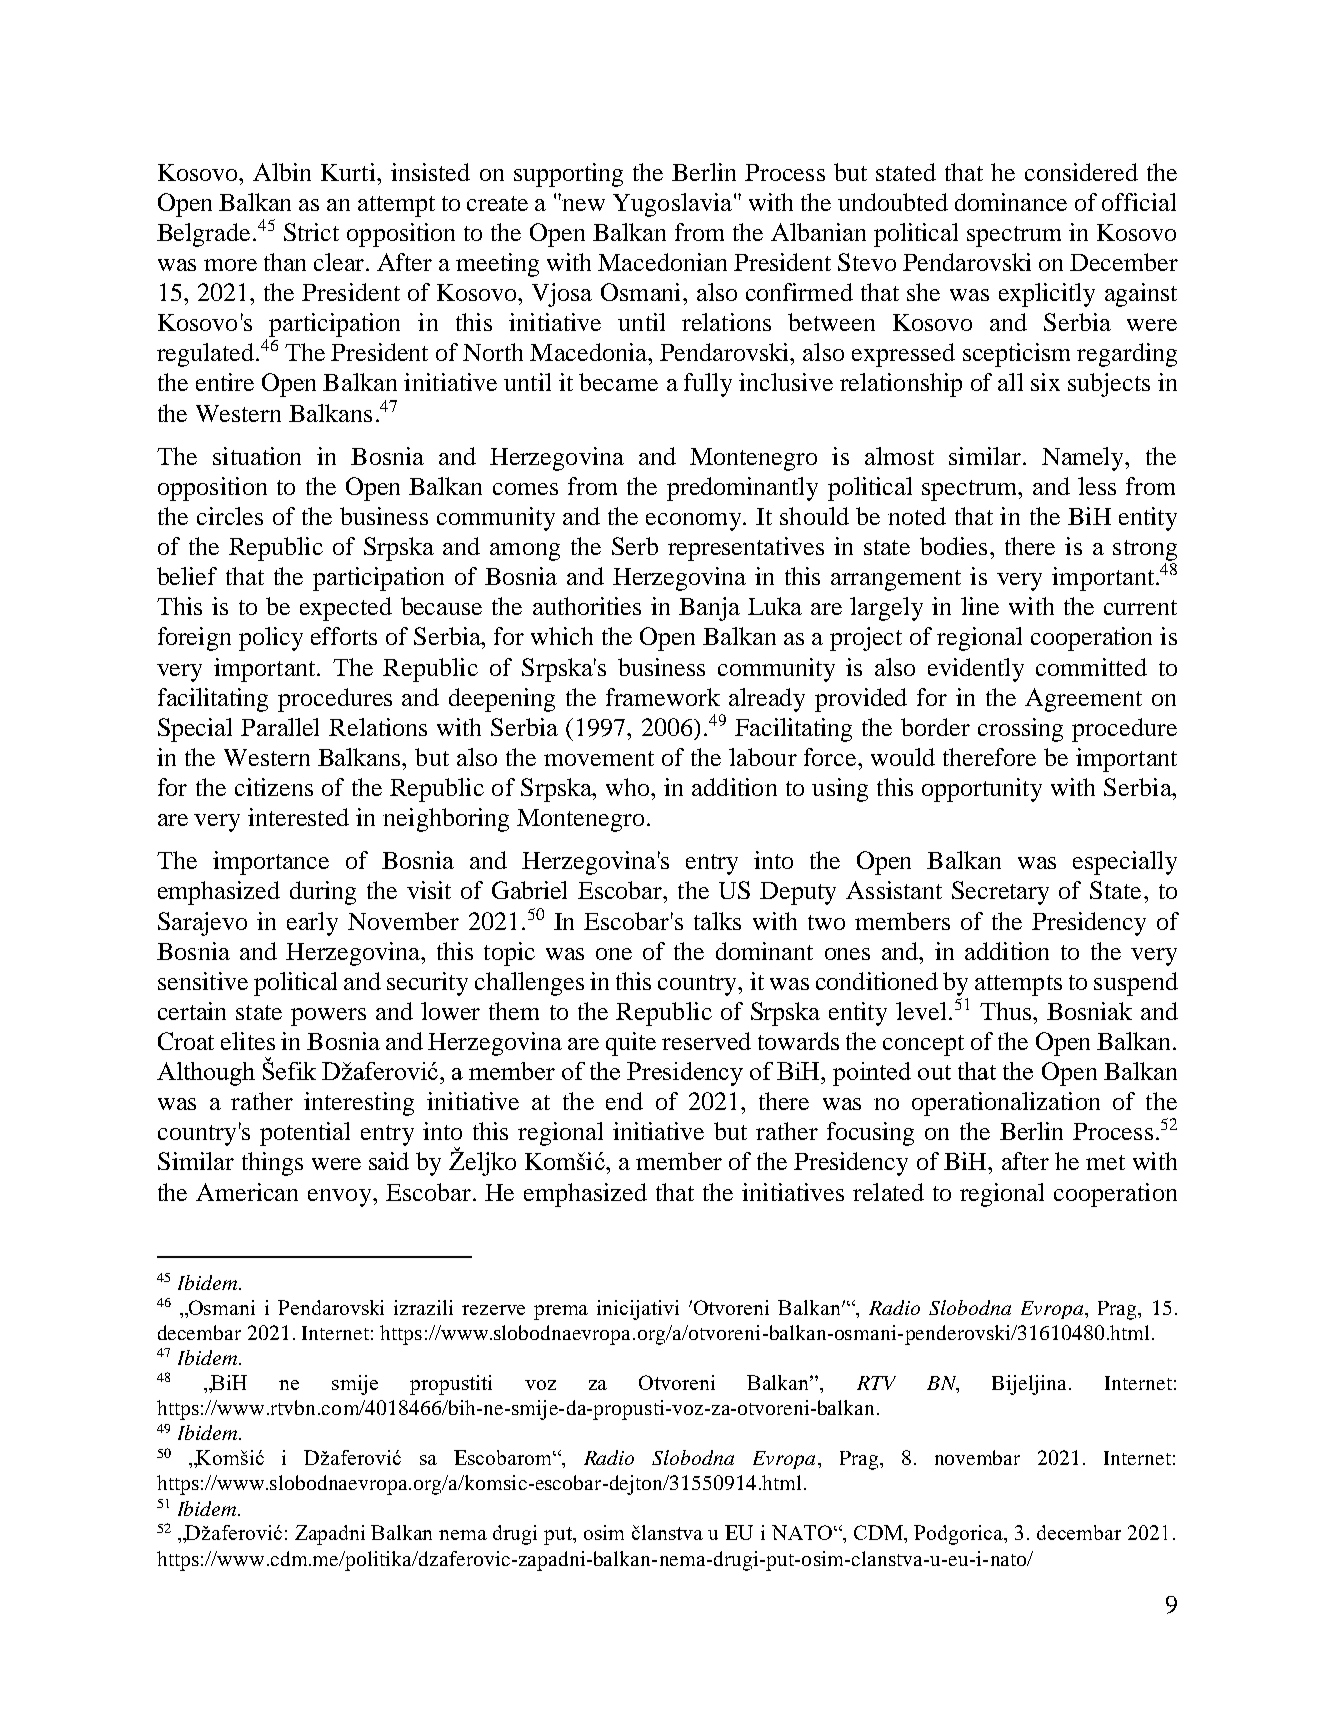  Describe the element at coordinates (280, 727) in the document. I see `Parallel` at that location.
